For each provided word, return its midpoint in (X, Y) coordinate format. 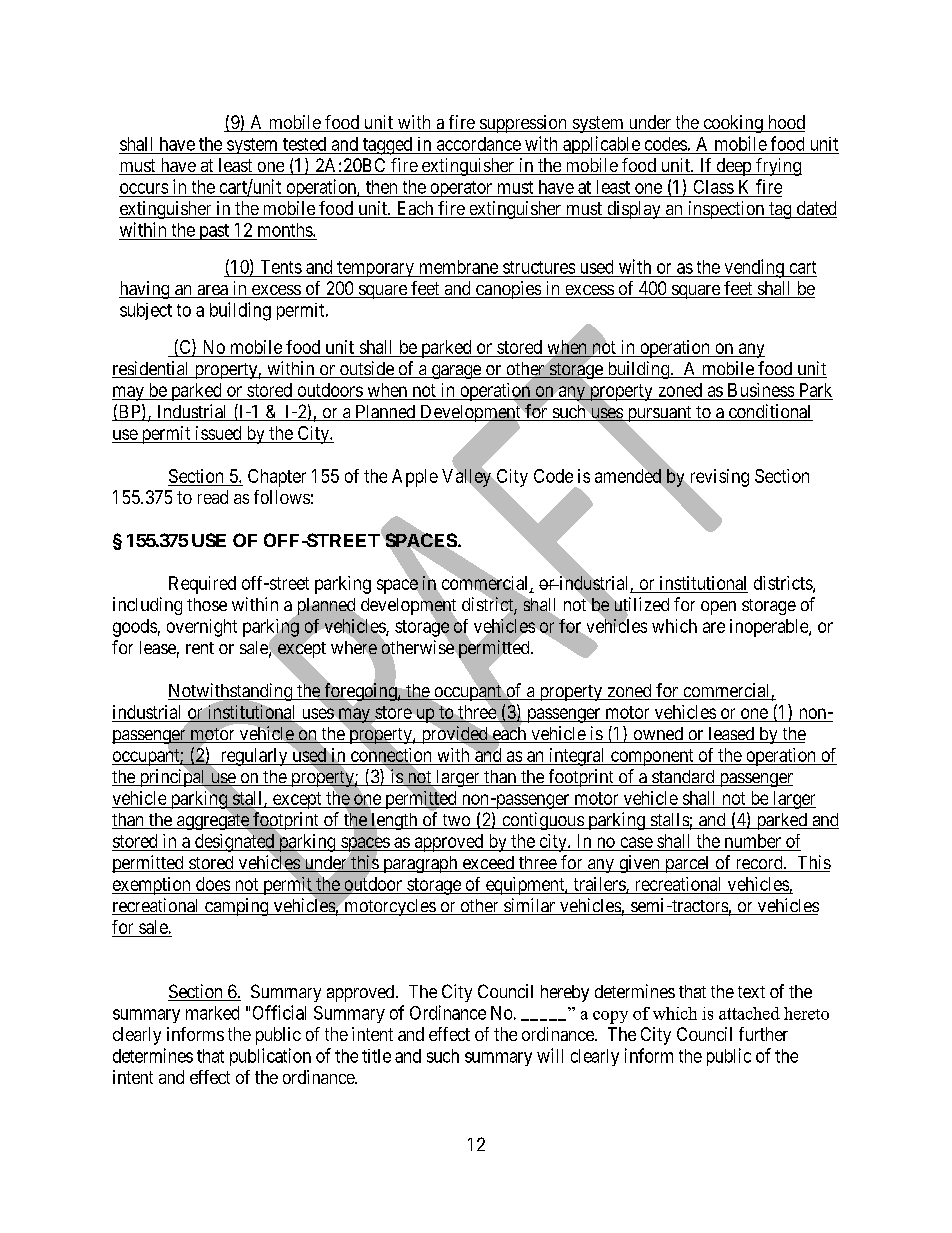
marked (212, 1013)
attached (749, 1013)
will (550, 1055)
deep (733, 167)
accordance (479, 144)
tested (304, 144)
